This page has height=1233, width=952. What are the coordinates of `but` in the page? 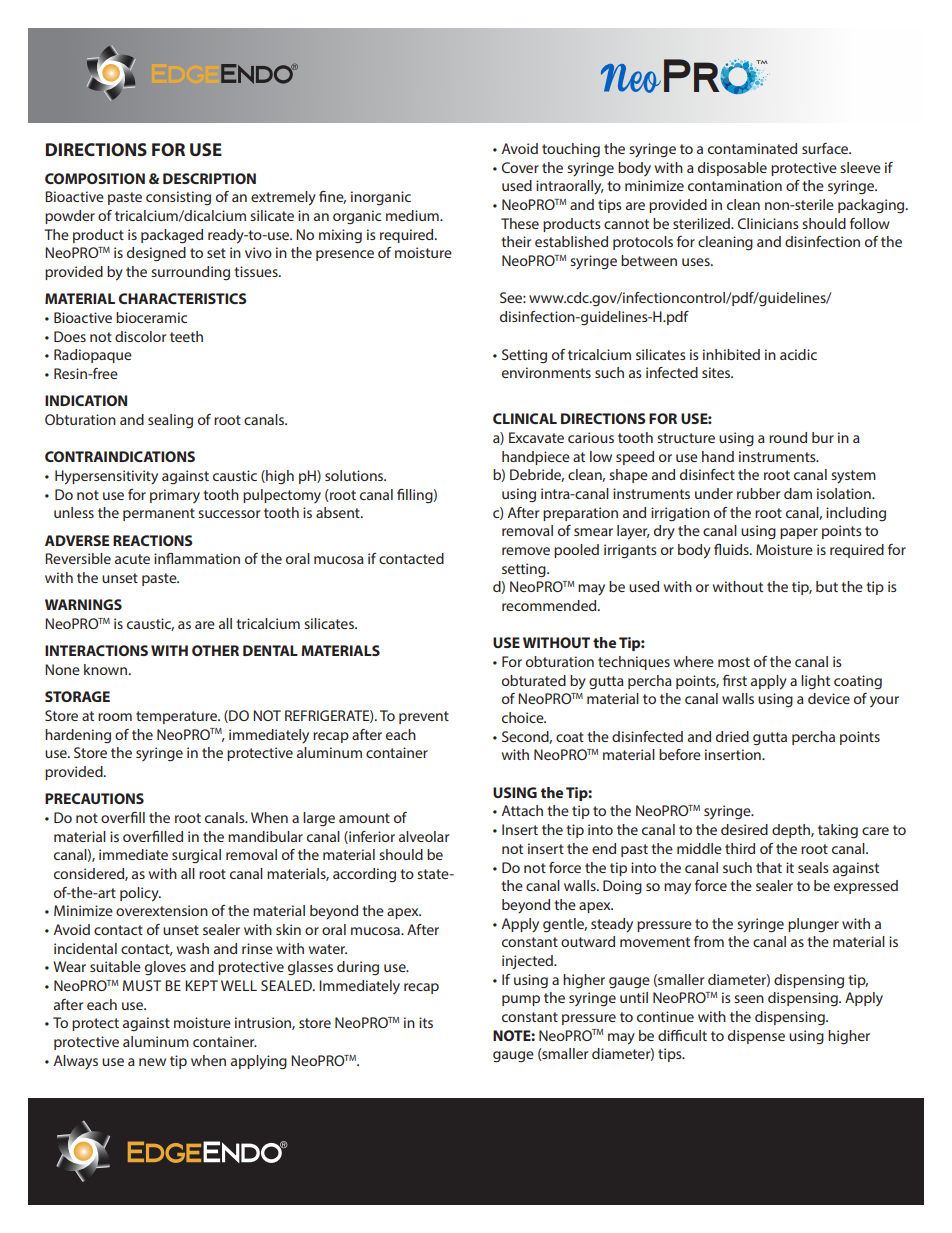 It's located at (827, 586).
